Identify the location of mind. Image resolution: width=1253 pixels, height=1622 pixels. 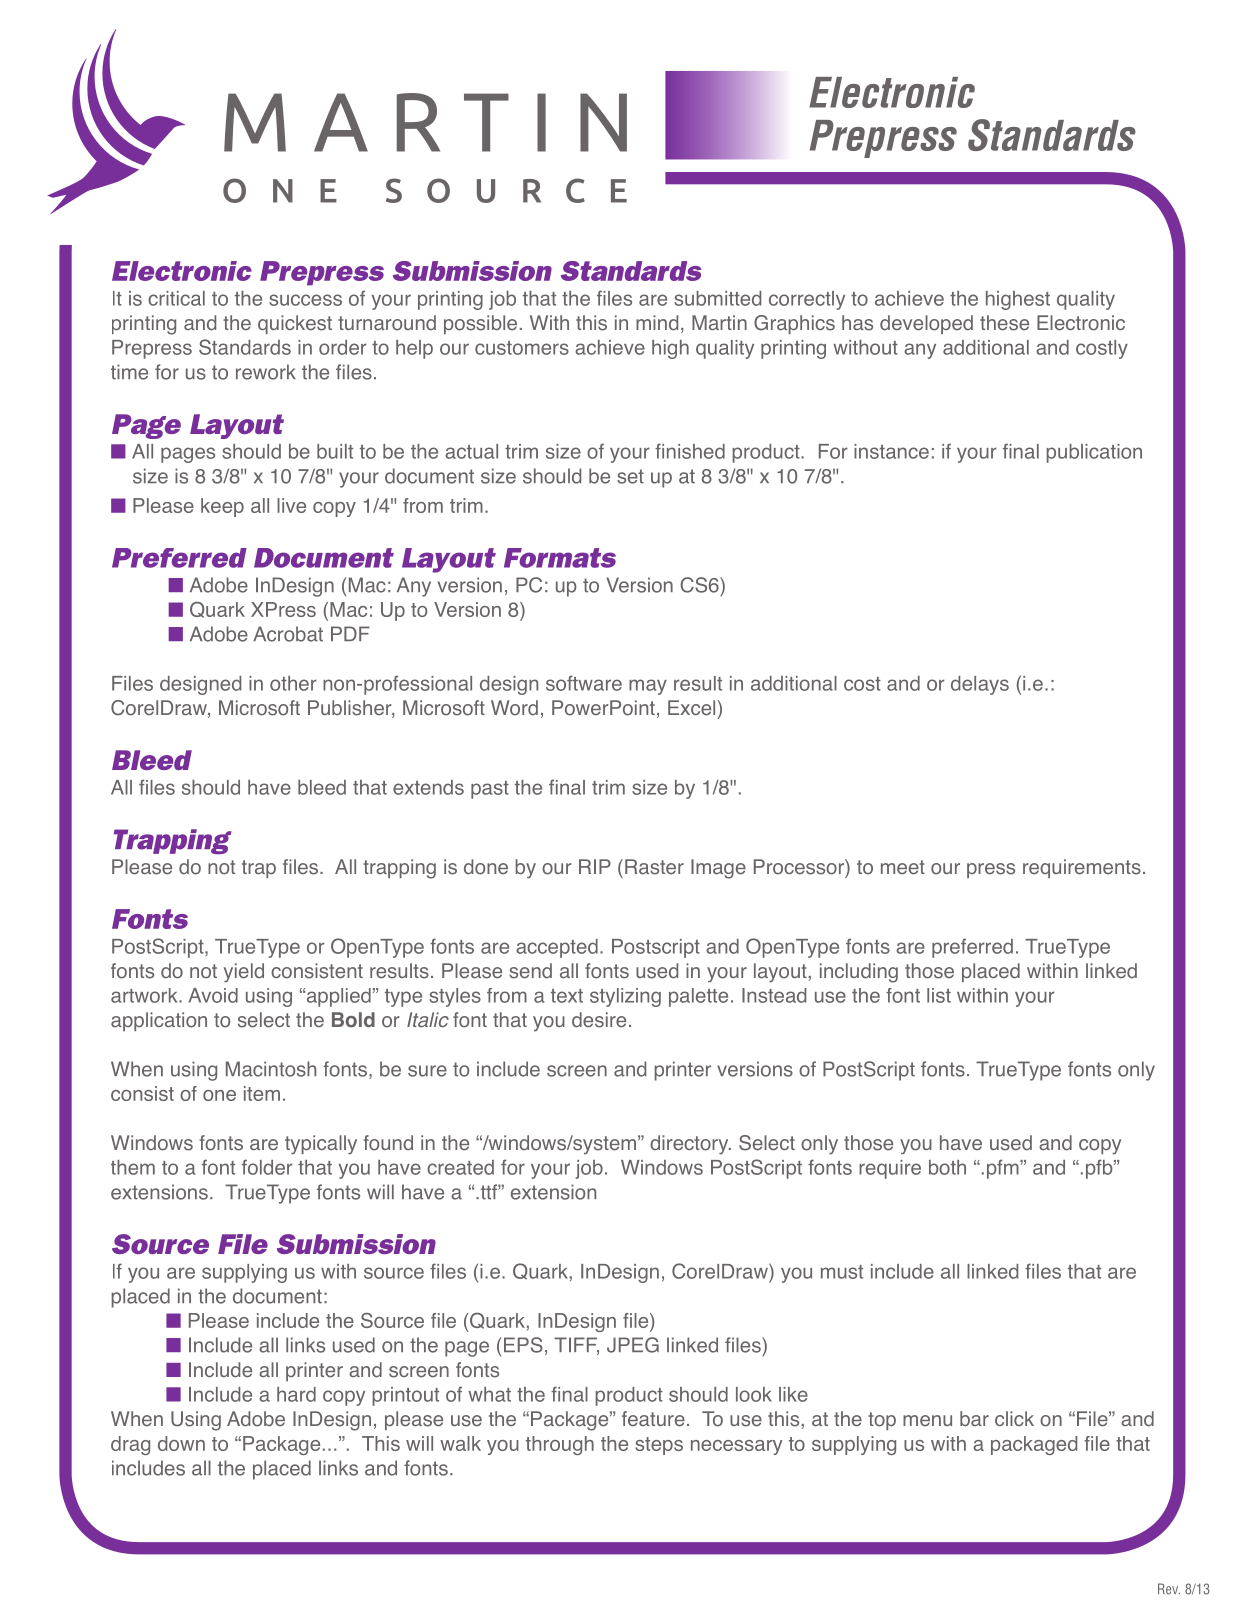
(657, 323).
